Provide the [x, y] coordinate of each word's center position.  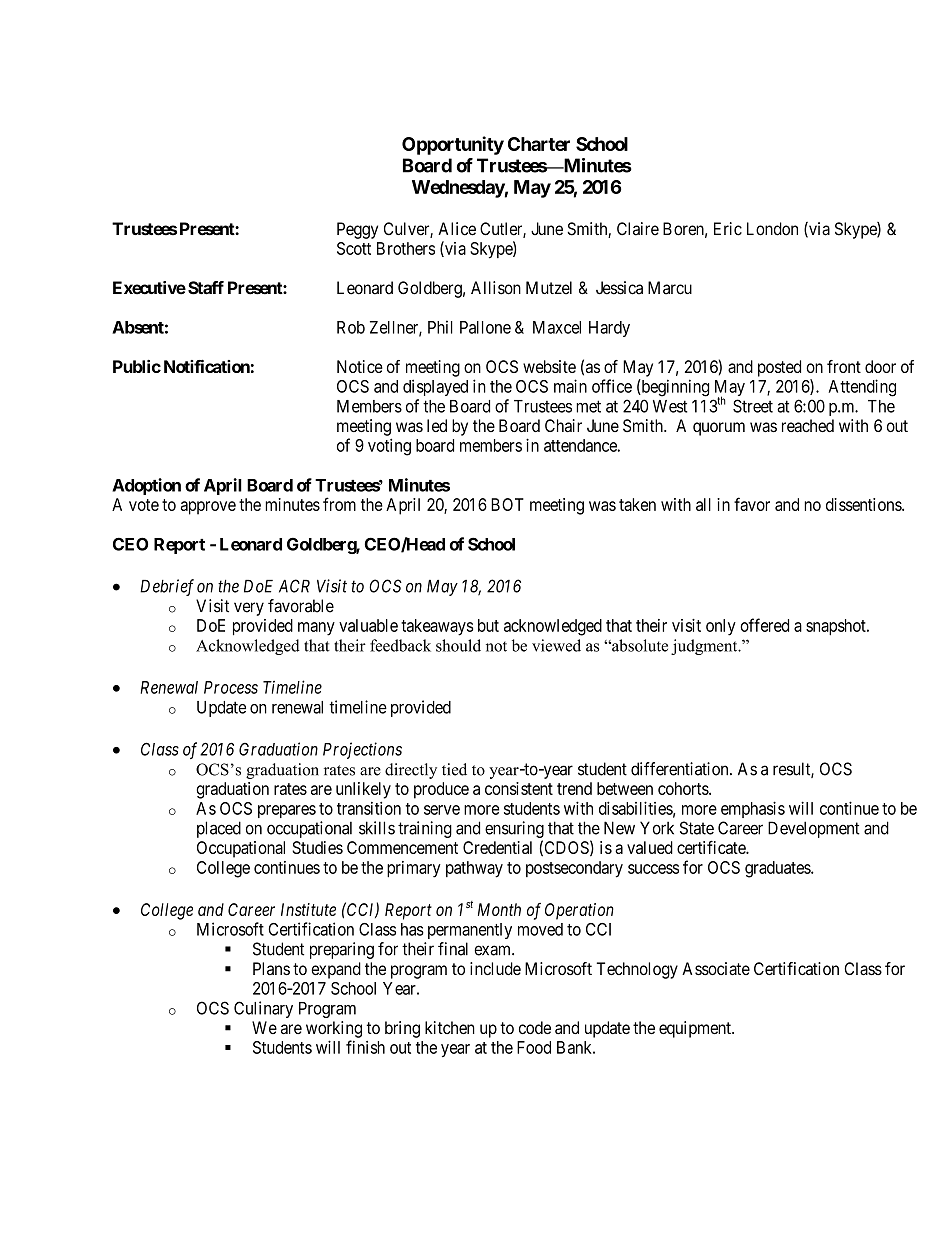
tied [454, 769]
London [772, 229]
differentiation [681, 769]
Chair [563, 425]
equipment [696, 1029]
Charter [539, 144]
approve [208, 508]
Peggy [357, 230]
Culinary [263, 1009]
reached [808, 426]
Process [231, 687]
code [535, 1027]
